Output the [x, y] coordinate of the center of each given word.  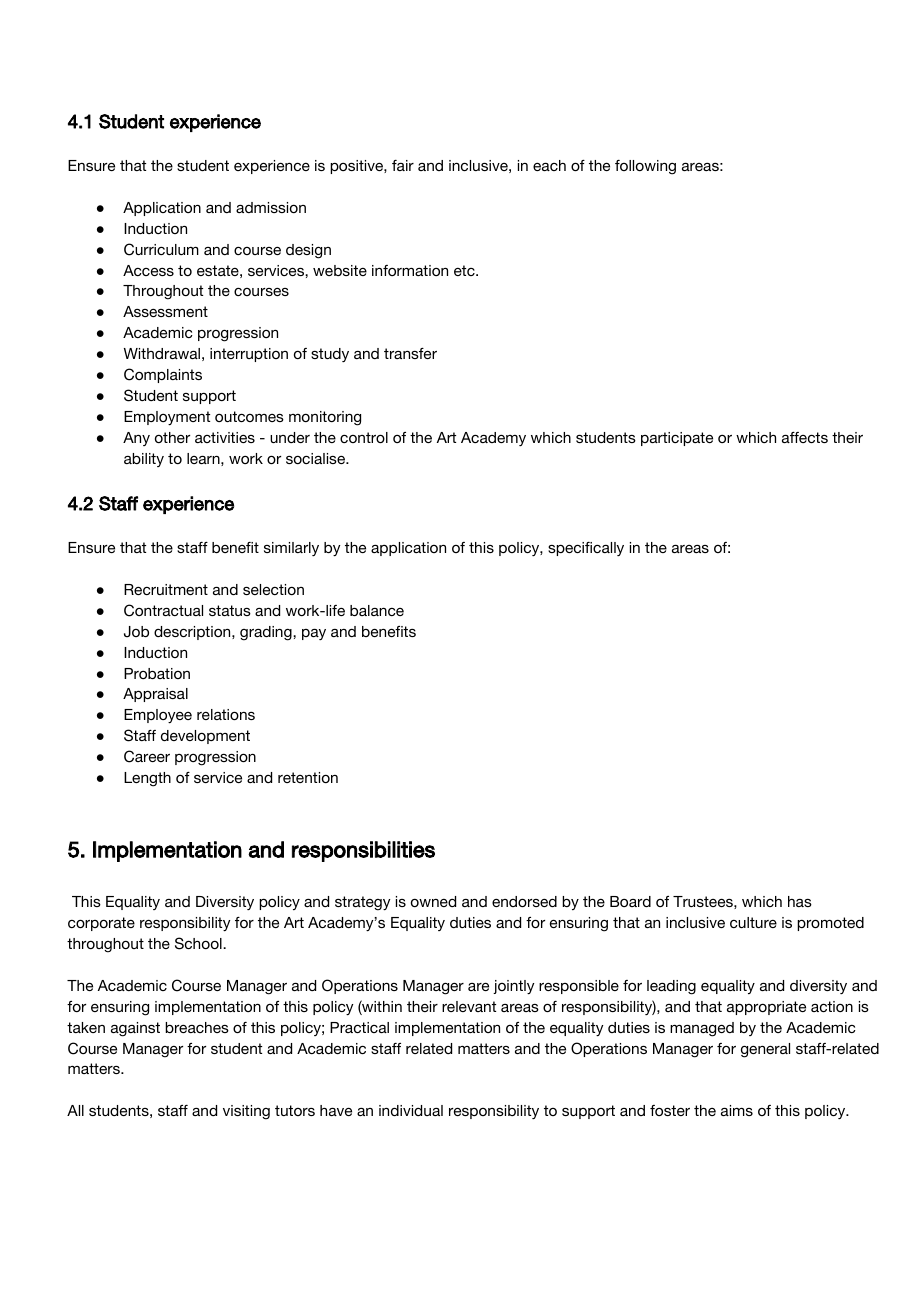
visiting [246, 1112]
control [364, 437]
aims [737, 1110]
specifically [586, 549]
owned [433, 901]
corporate [101, 924]
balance [377, 610]
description [193, 633]
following [645, 167]
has [800, 901]
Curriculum [161, 249]
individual [411, 1110]
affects [805, 437]
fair [403, 165]
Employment [167, 418]
